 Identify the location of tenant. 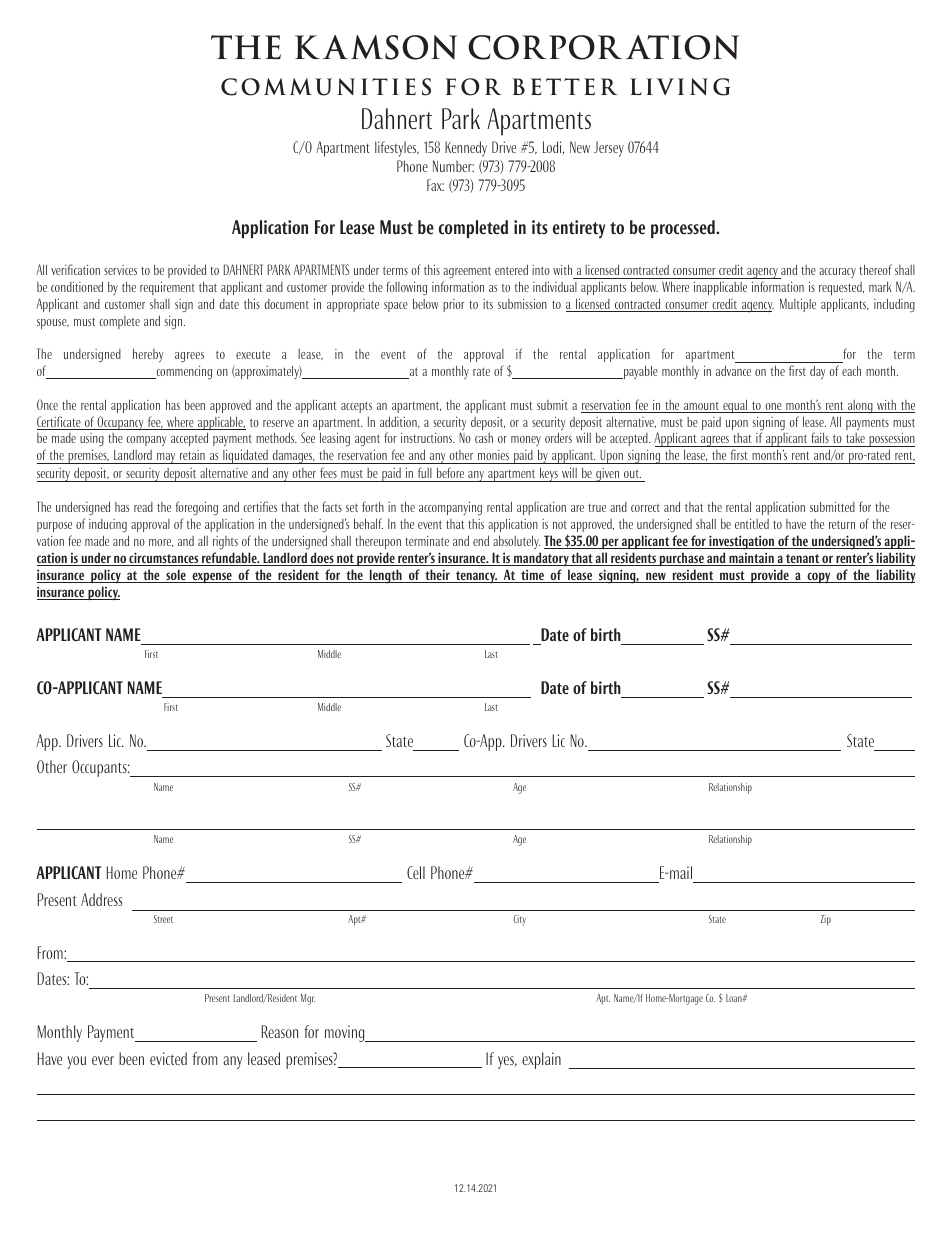
(802, 560).
